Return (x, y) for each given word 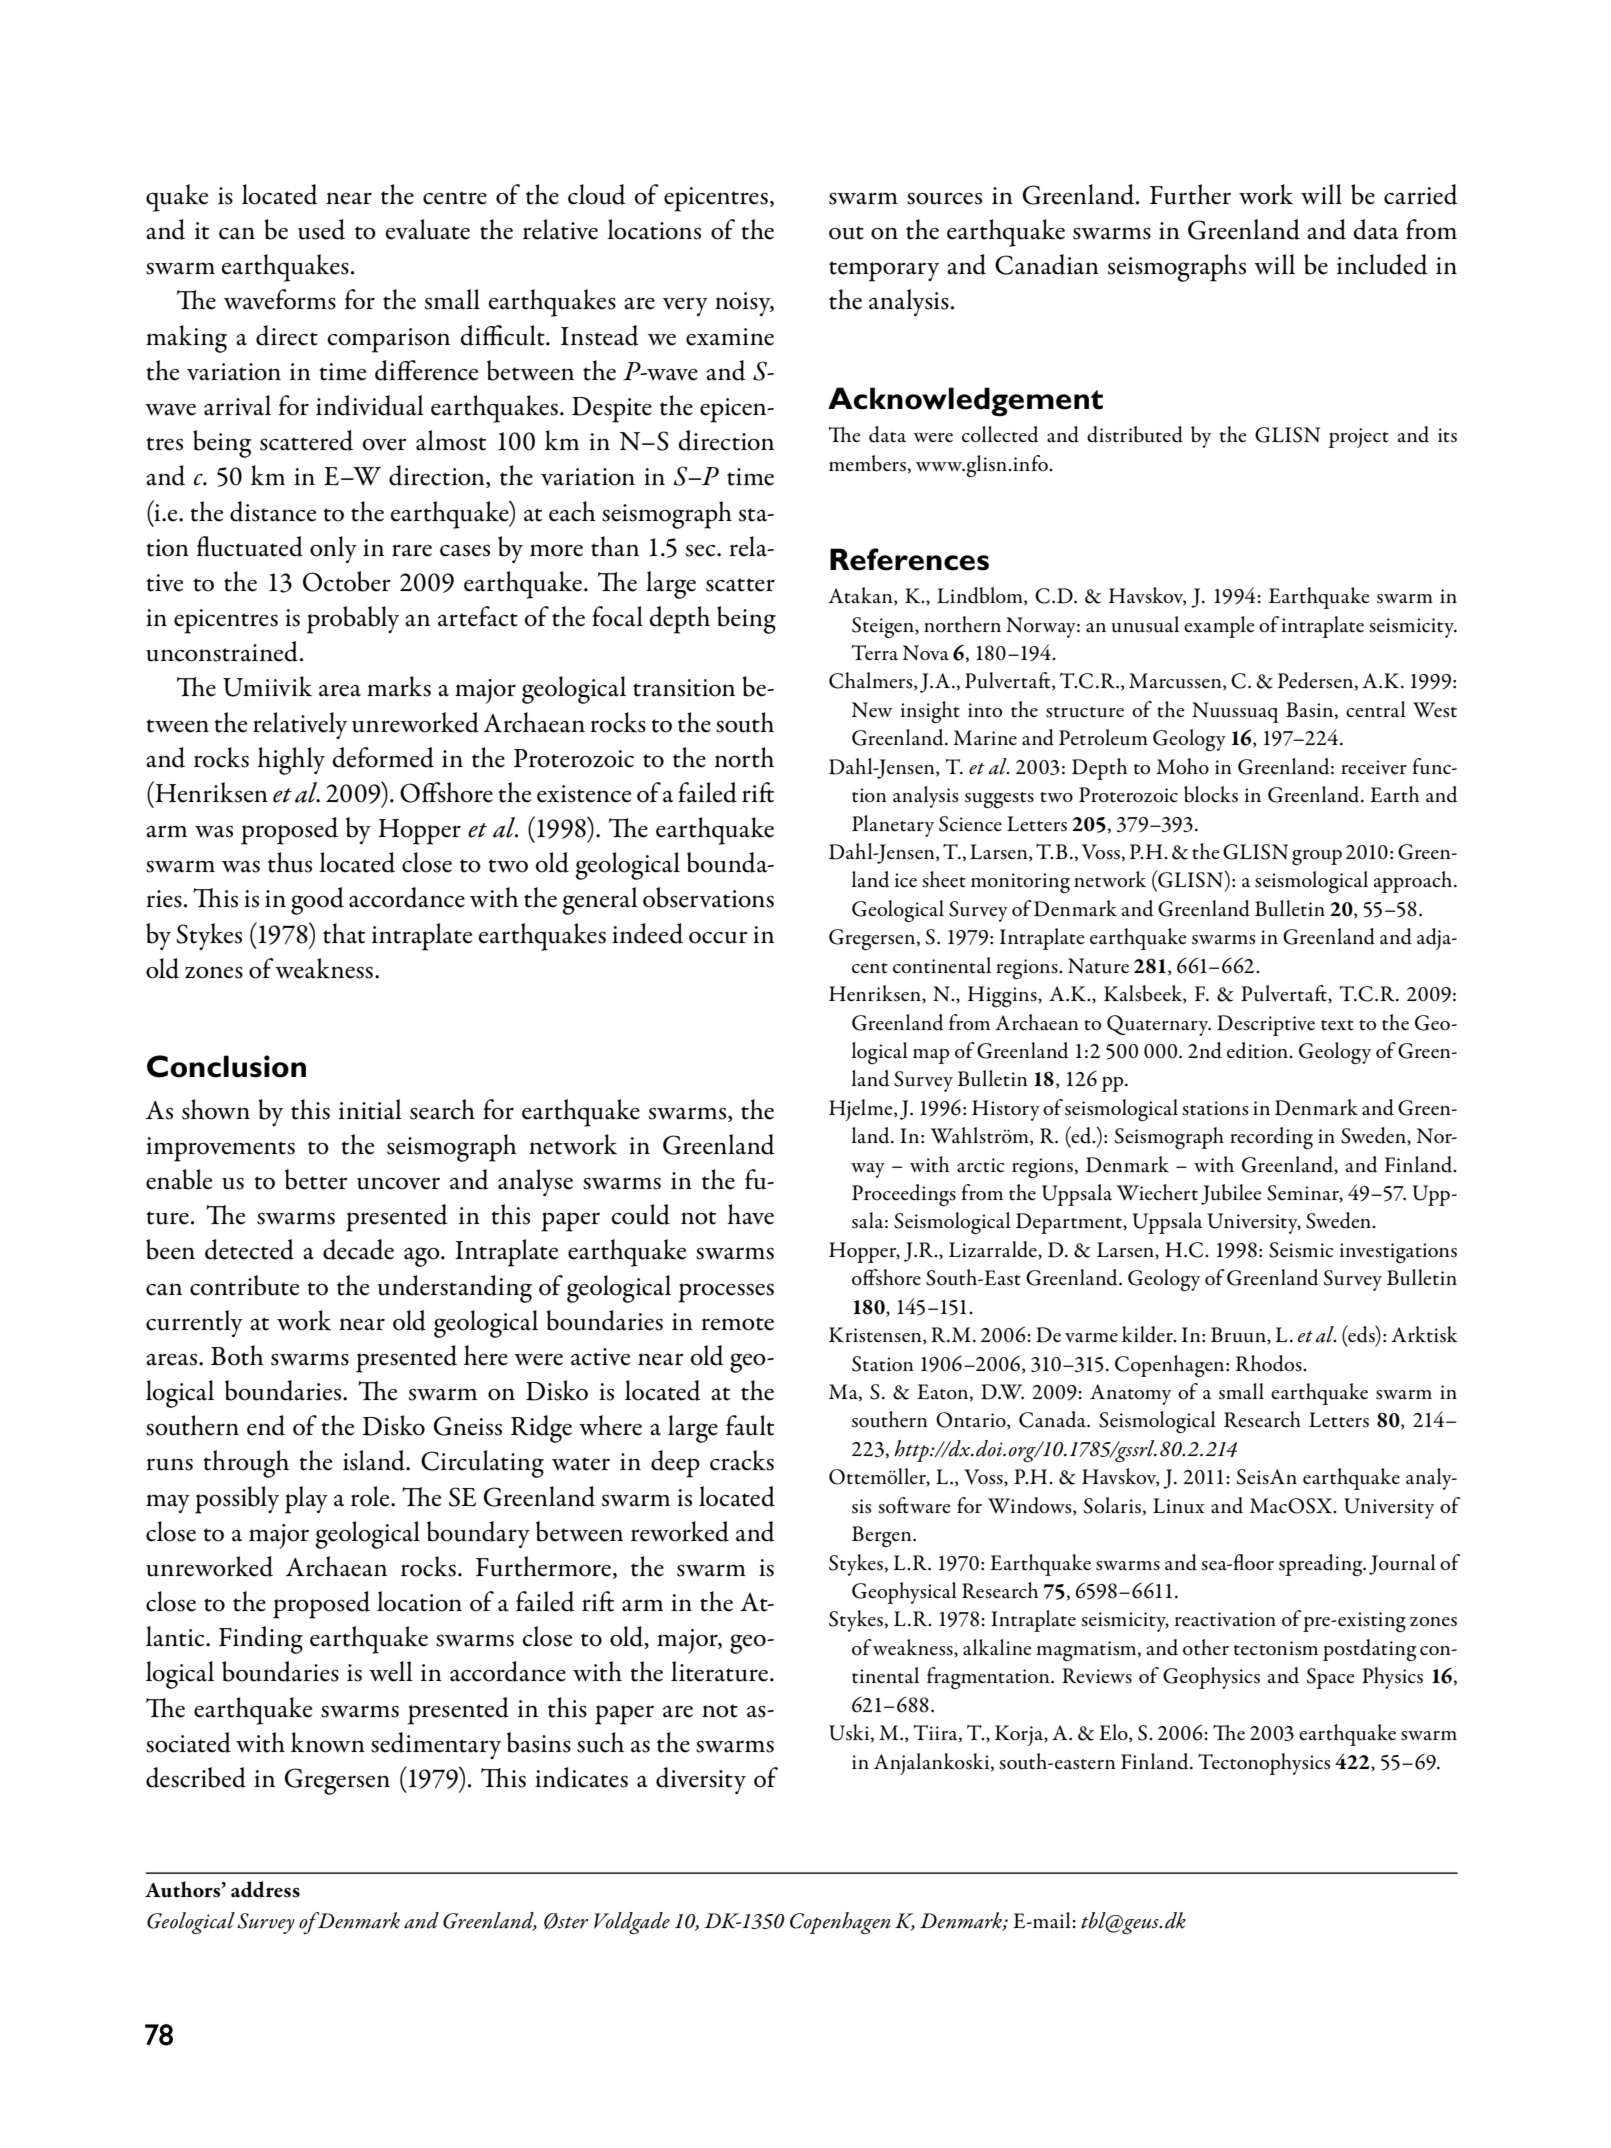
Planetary (893, 826)
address (265, 1889)
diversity (701, 1780)
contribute (244, 1285)
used (321, 229)
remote (737, 1324)
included (1382, 264)
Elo (1114, 1733)
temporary (884, 271)
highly (291, 761)
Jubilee (1231, 1194)
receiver (1374, 767)
